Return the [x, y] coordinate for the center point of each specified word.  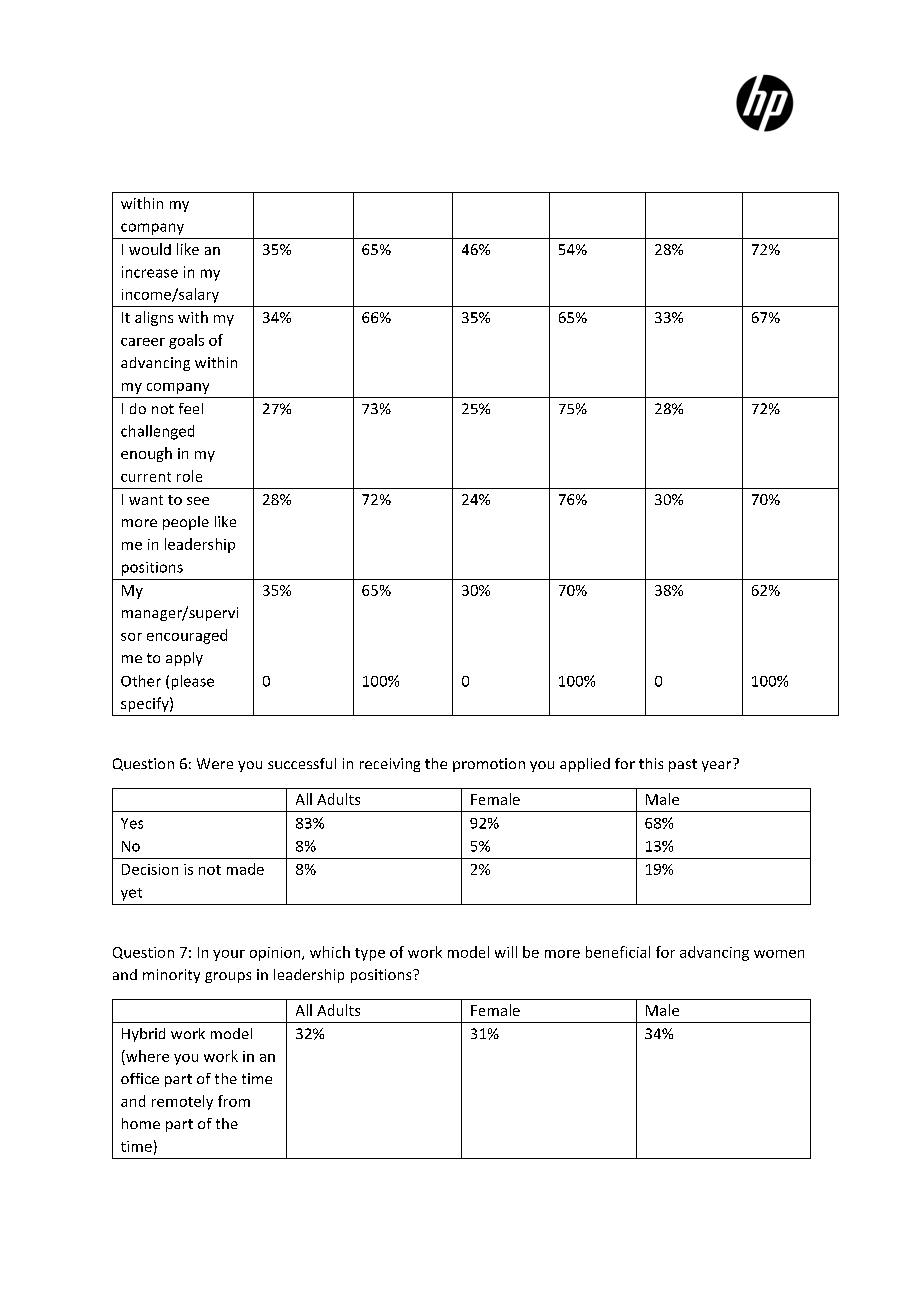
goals [186, 341]
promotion [489, 765]
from [234, 1101]
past [683, 765]
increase [150, 272]
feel [191, 408]
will [506, 952]
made [245, 869]
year [716, 766]
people [186, 523]
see [198, 501]
